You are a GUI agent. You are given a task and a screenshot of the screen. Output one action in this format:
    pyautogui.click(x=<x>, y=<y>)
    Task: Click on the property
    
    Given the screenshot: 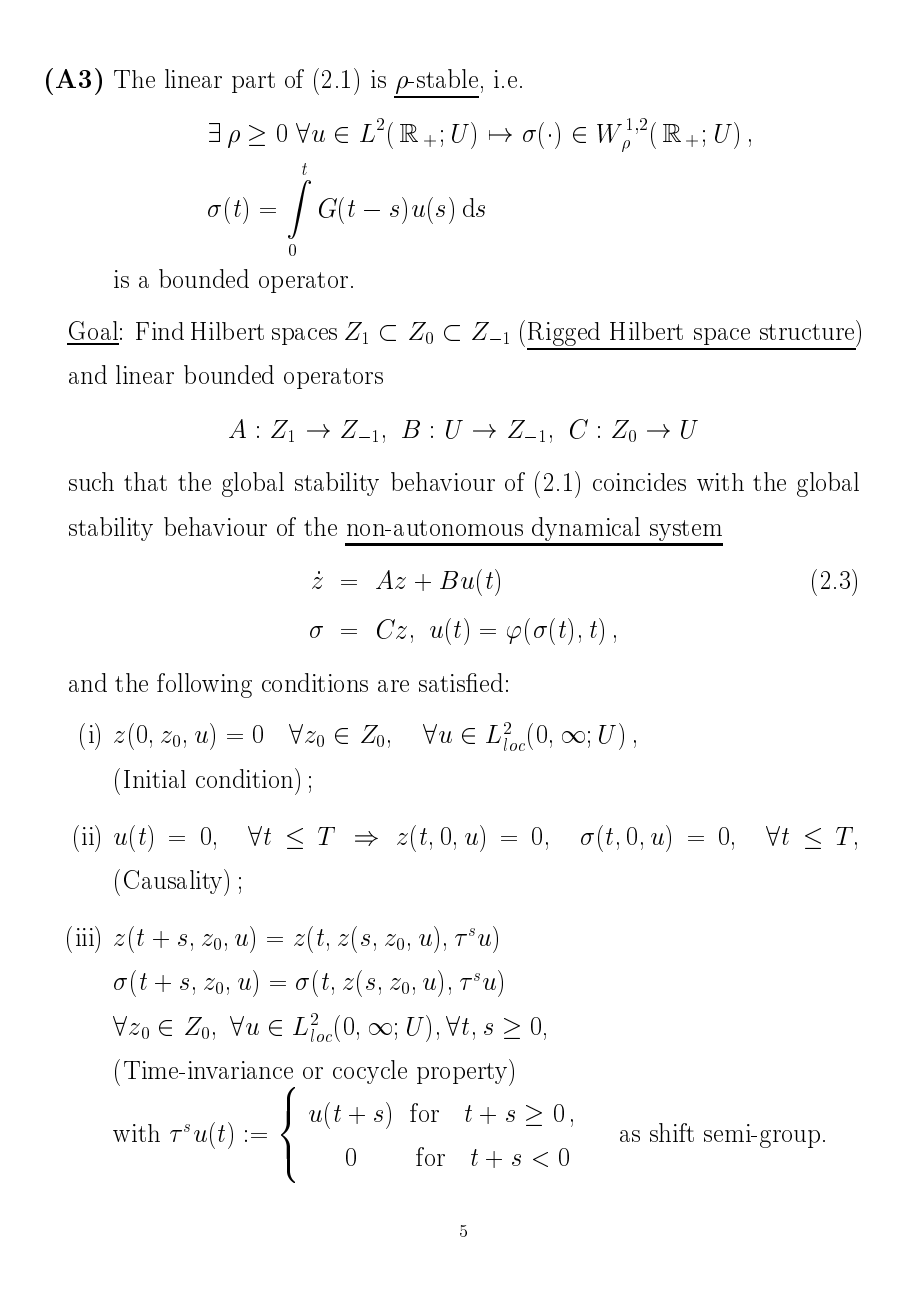 What is the action you would take?
    pyautogui.click(x=463, y=1074)
